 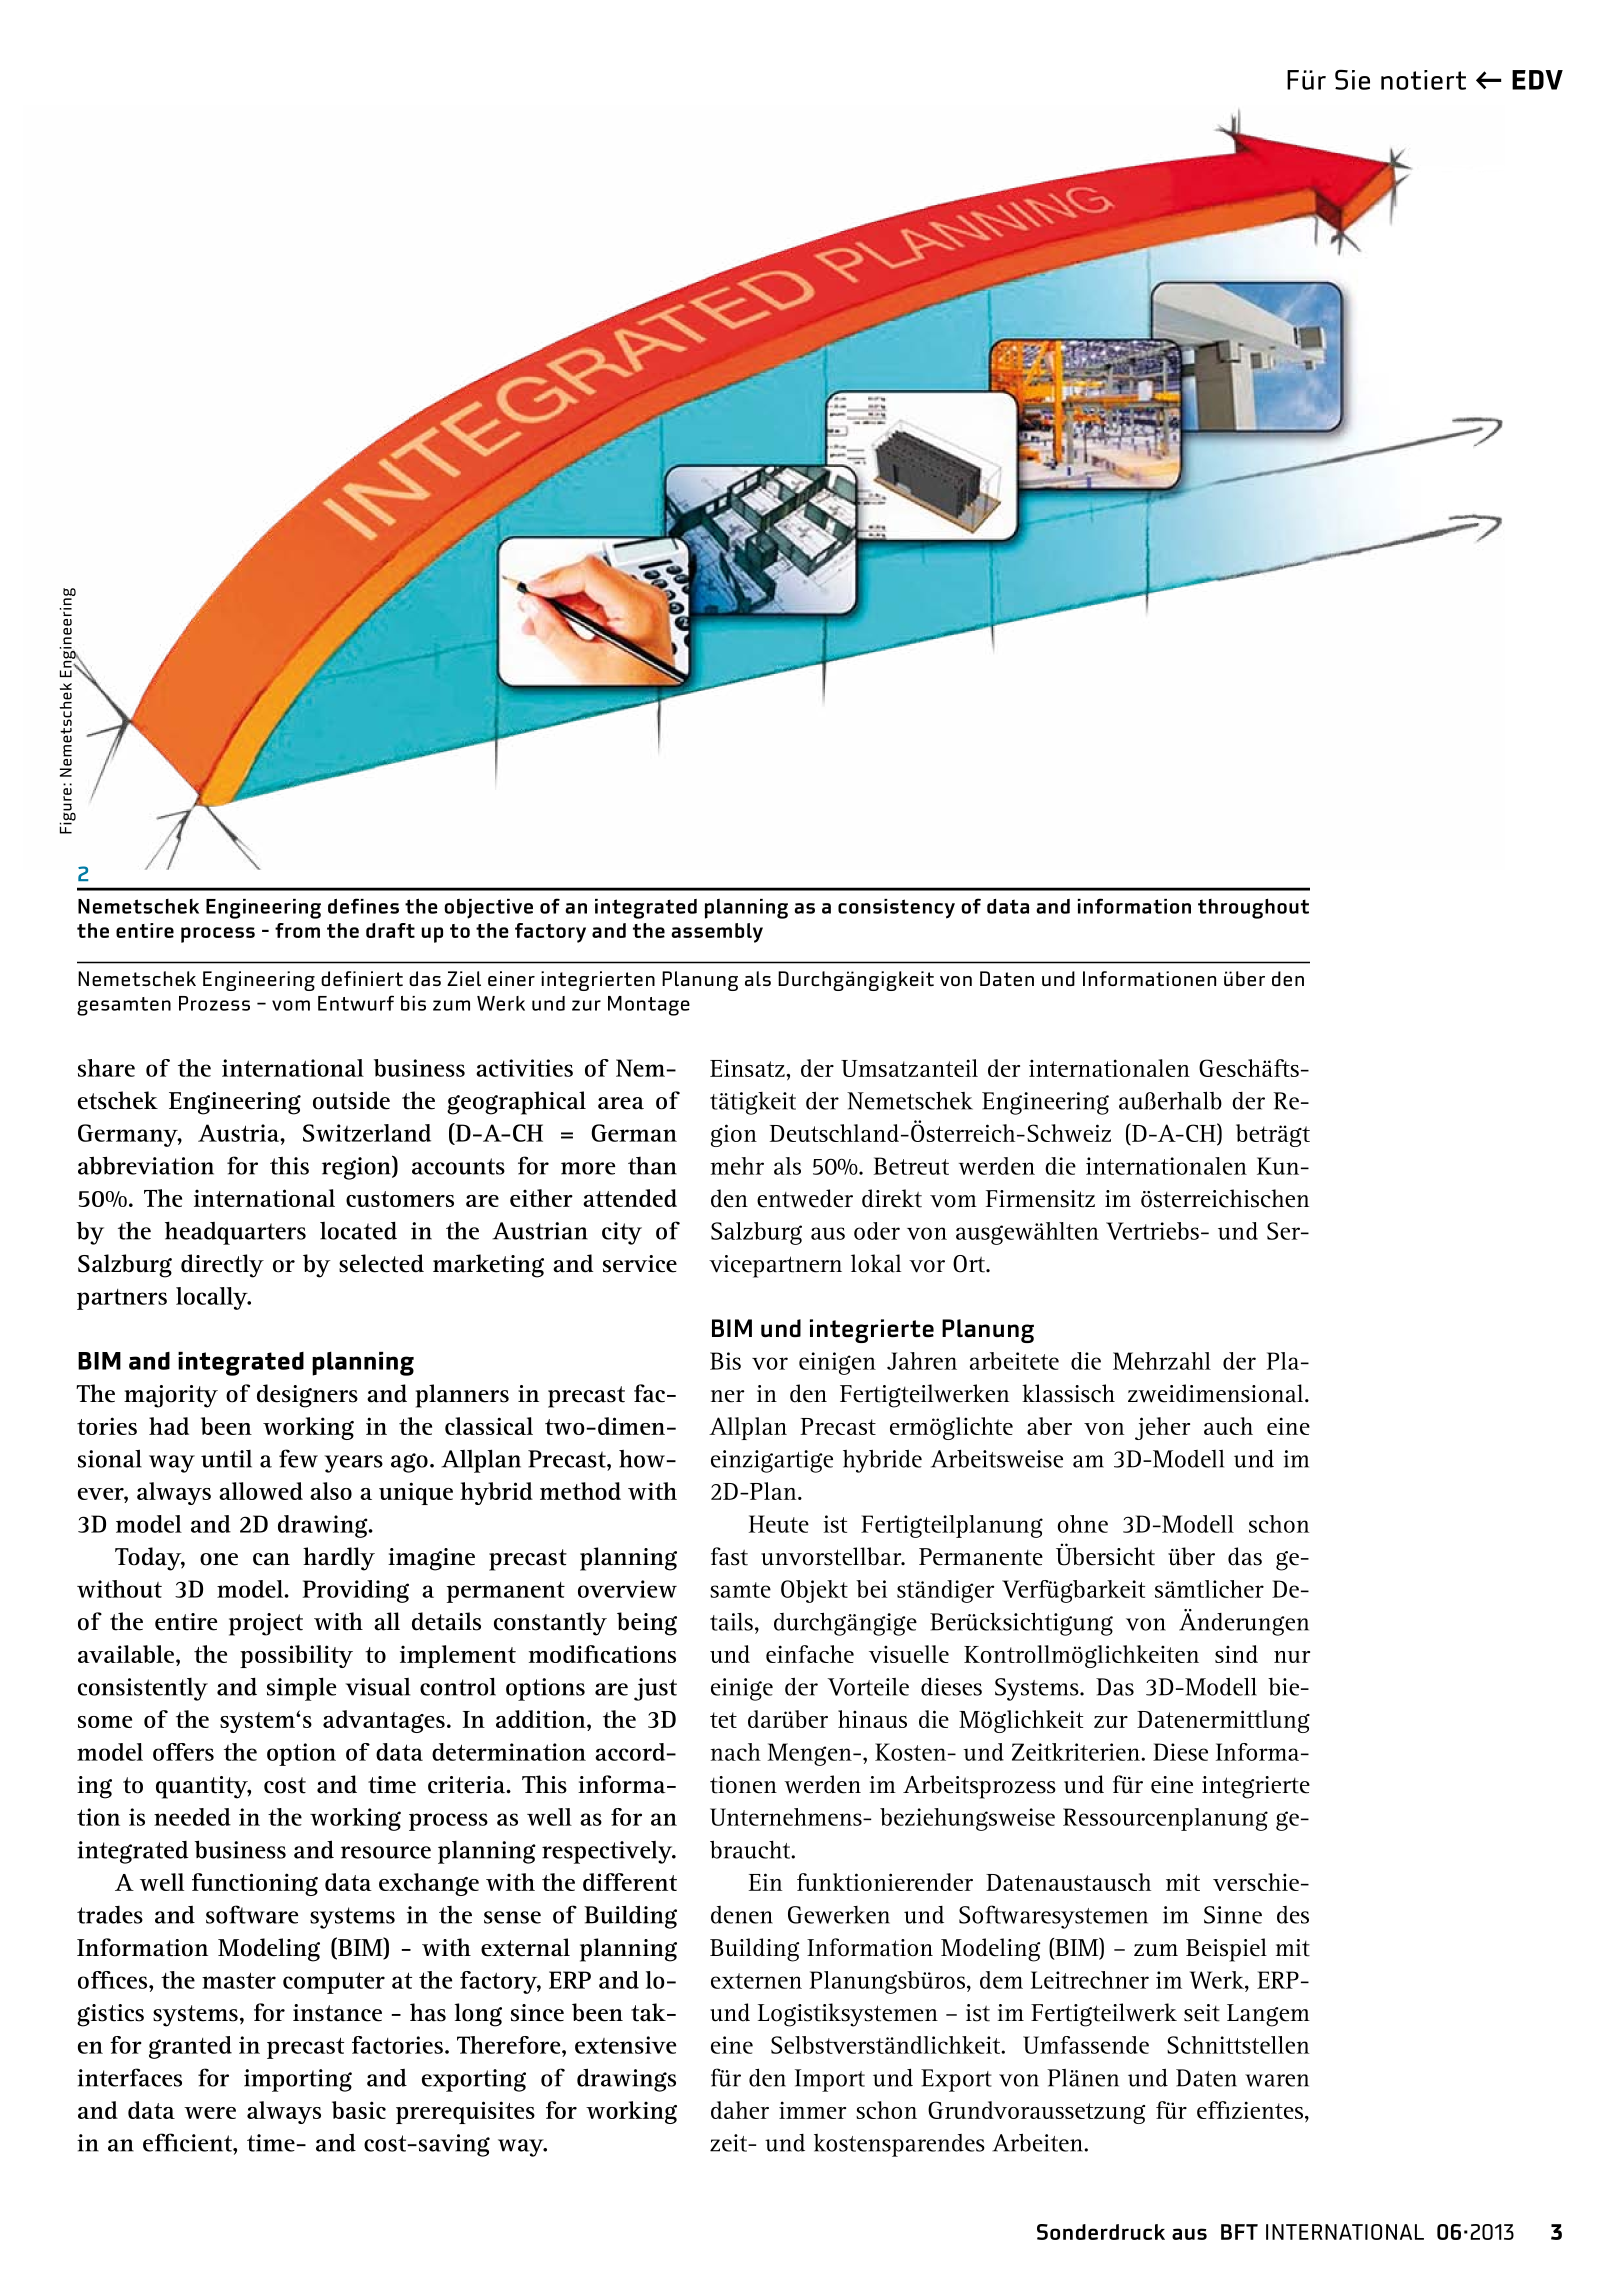 What do you see at coordinates (210, 2113) in the screenshot?
I see `were` at bounding box center [210, 2113].
